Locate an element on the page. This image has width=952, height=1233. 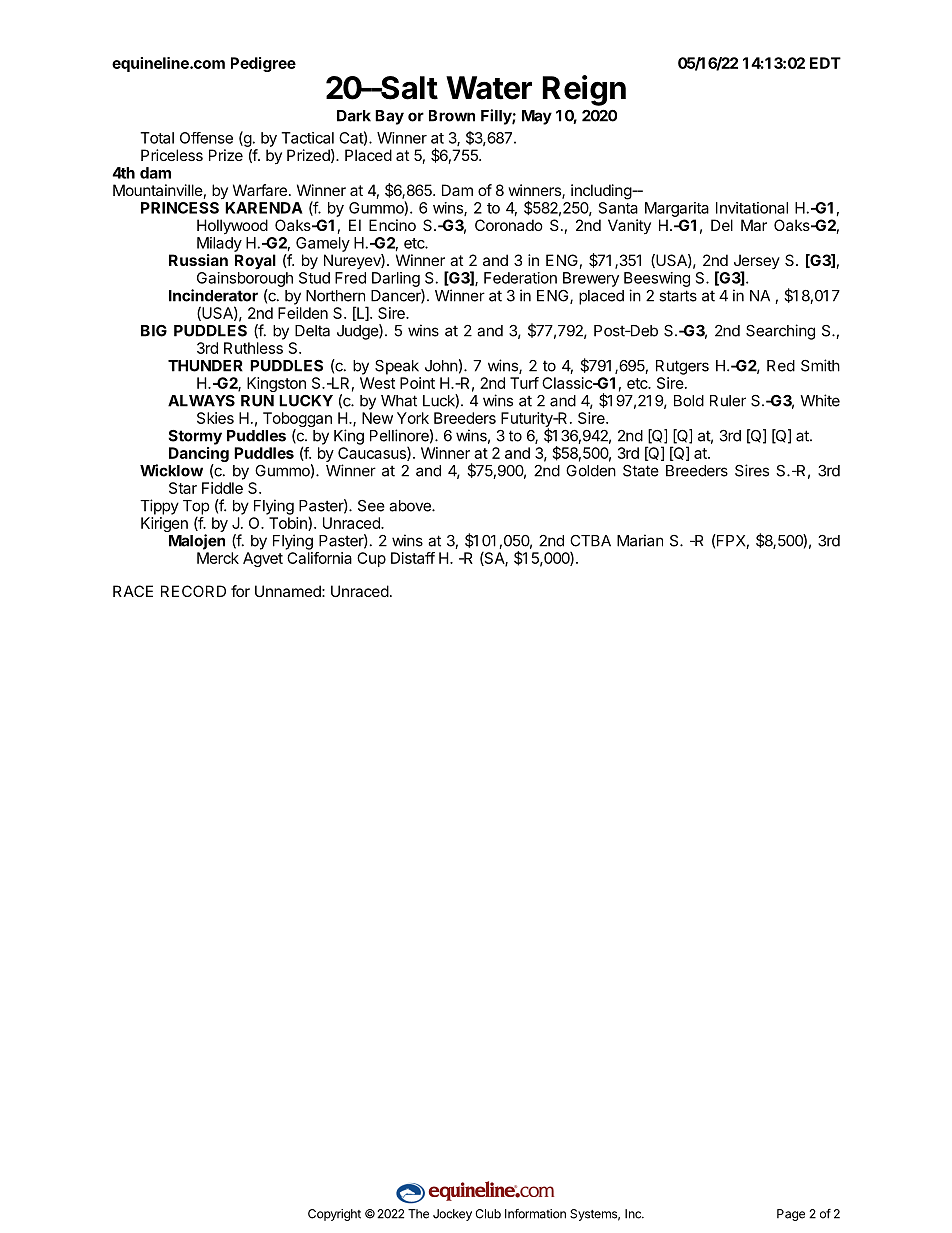
Page is located at coordinates (791, 1215).
